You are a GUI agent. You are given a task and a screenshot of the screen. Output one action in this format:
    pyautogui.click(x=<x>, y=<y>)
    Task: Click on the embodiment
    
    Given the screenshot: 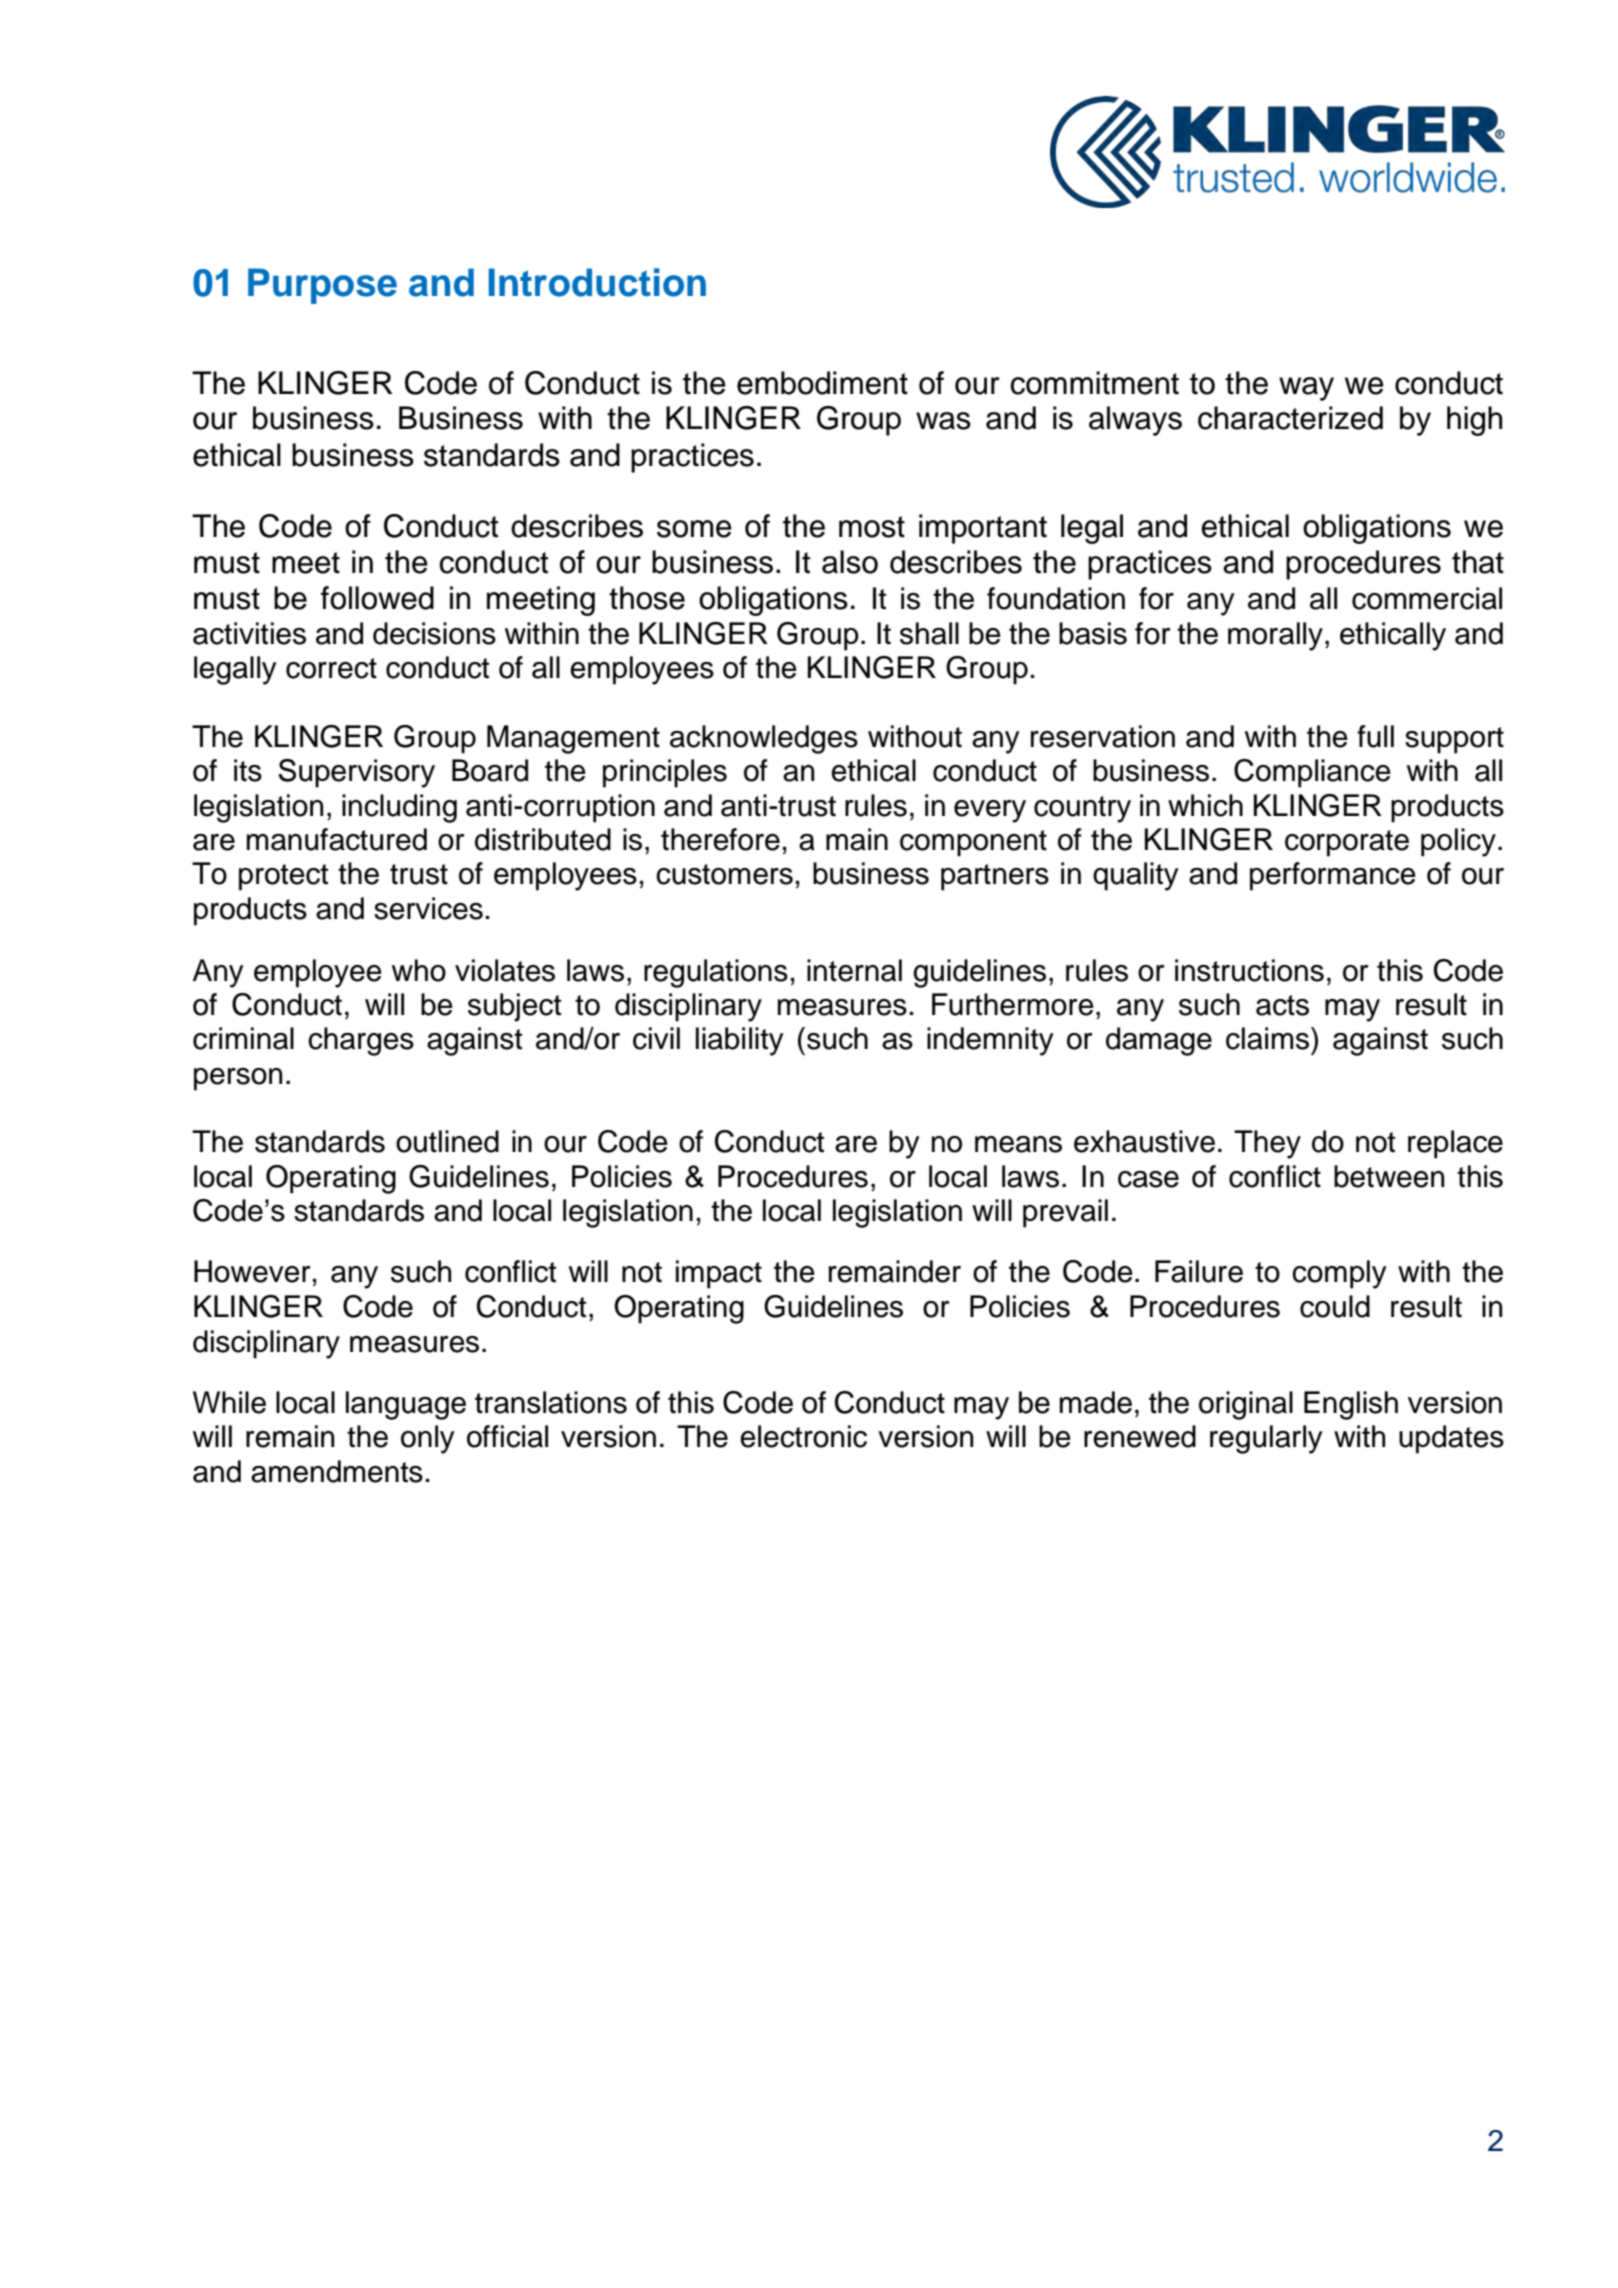 What is the action you would take?
    pyautogui.click(x=822, y=383)
